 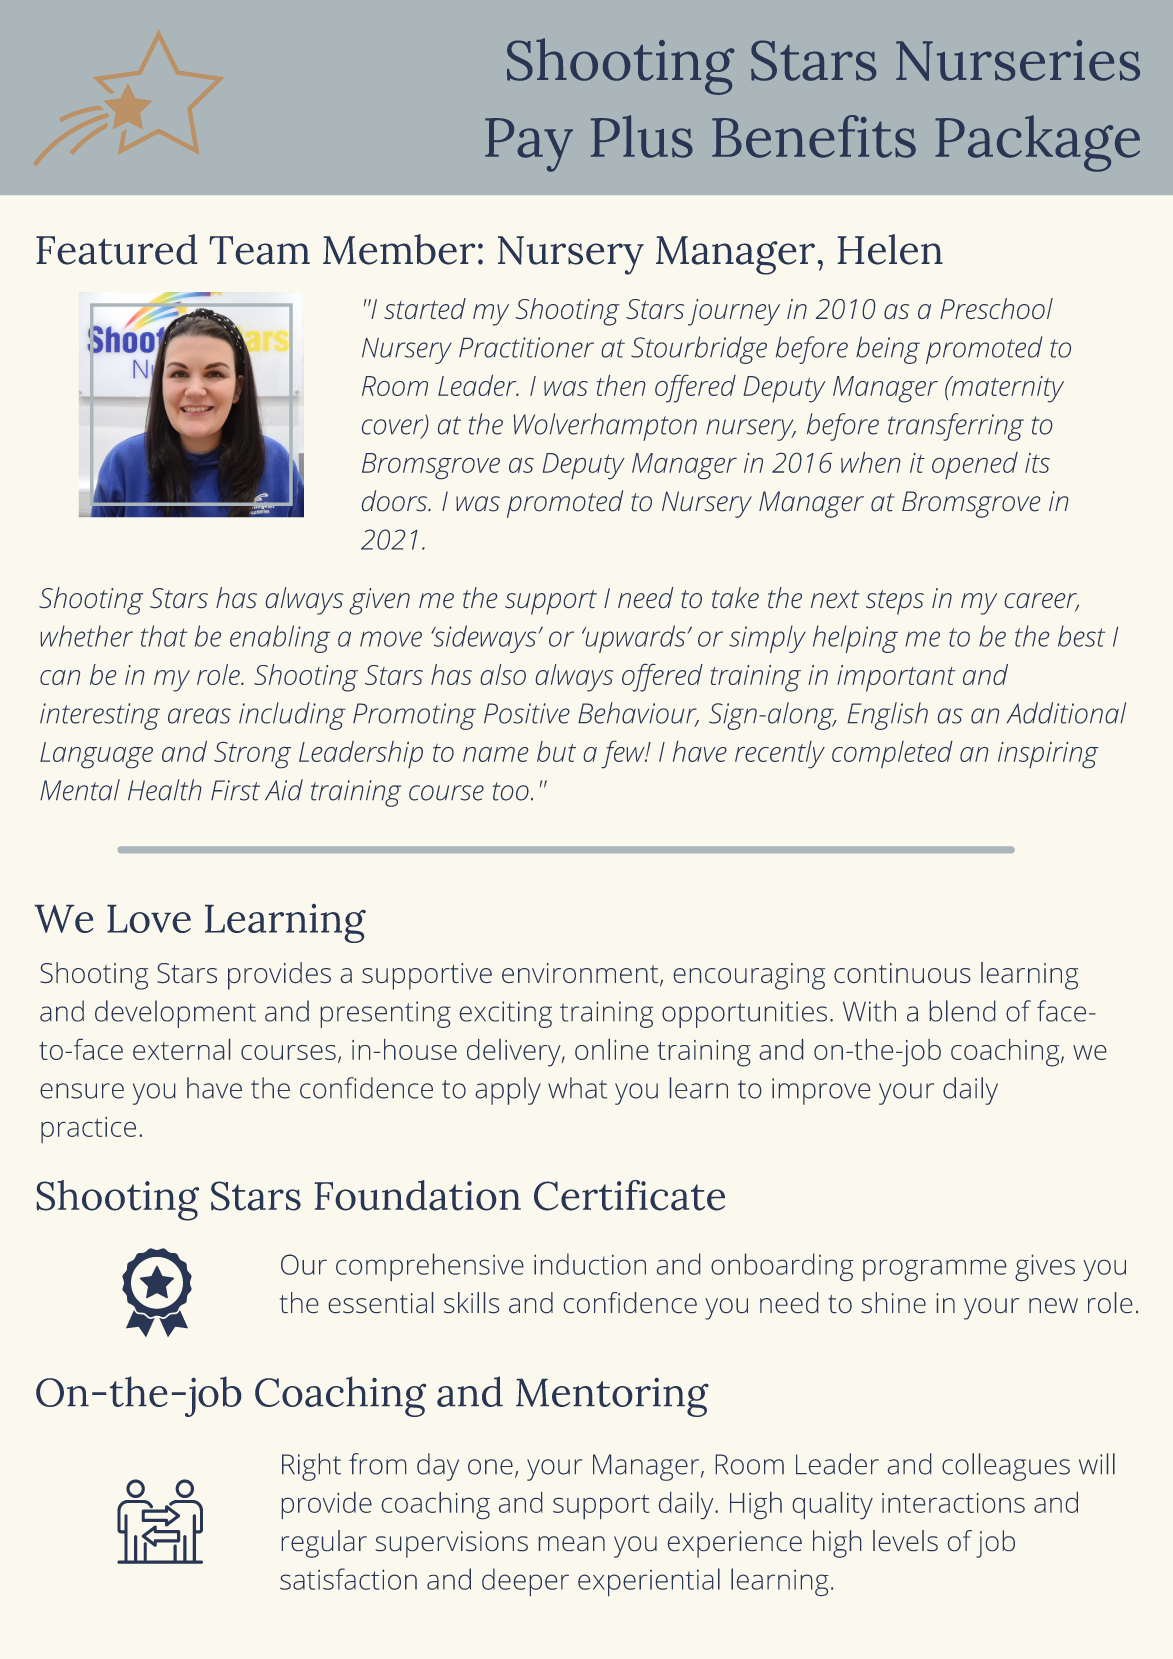 What do you see at coordinates (164, 790) in the screenshot?
I see `Health` at bounding box center [164, 790].
